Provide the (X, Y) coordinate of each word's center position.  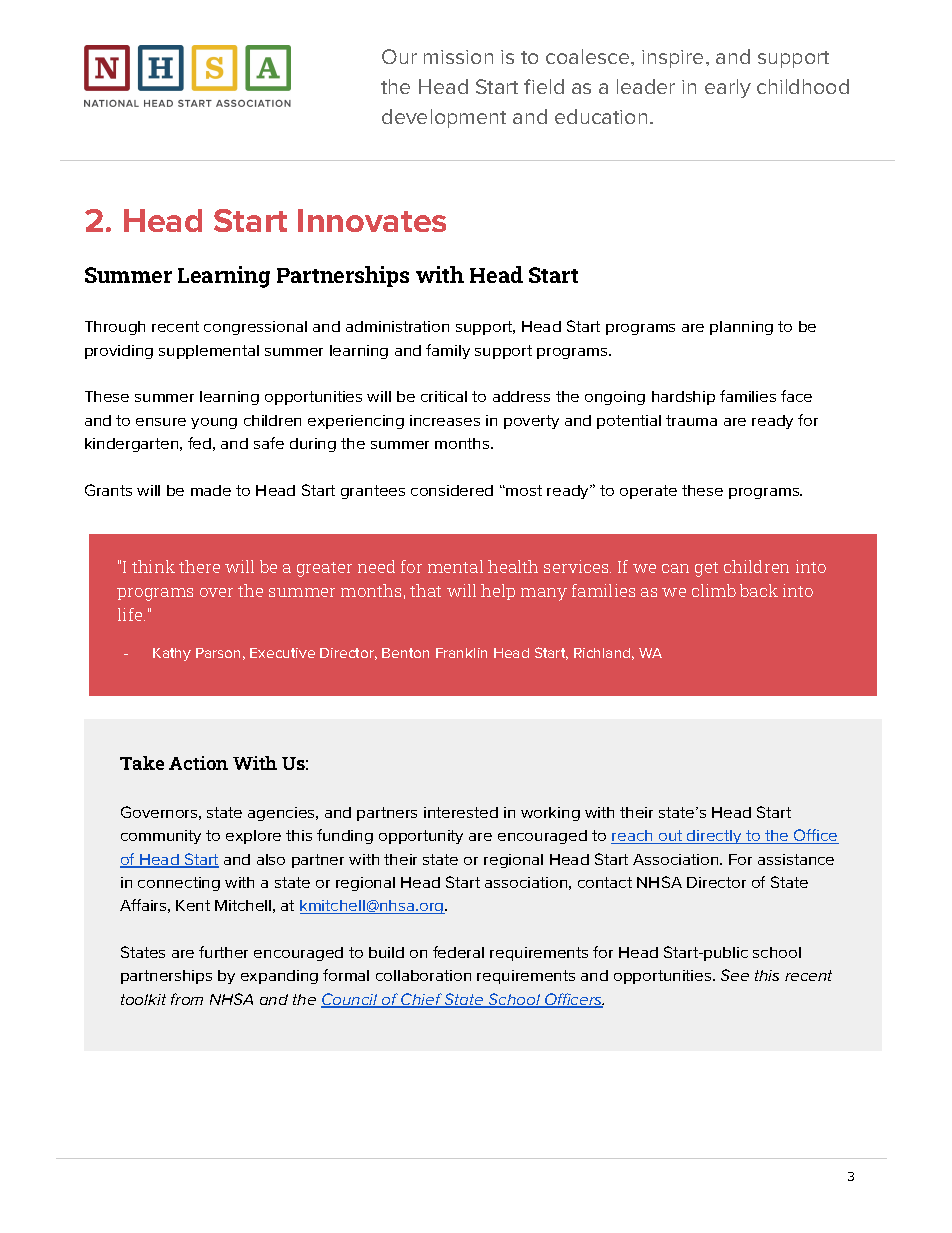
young (214, 423)
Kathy (172, 654)
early (728, 88)
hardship (683, 398)
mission (458, 57)
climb (714, 590)
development (444, 118)
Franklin (461, 653)
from (187, 999)
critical (444, 396)
